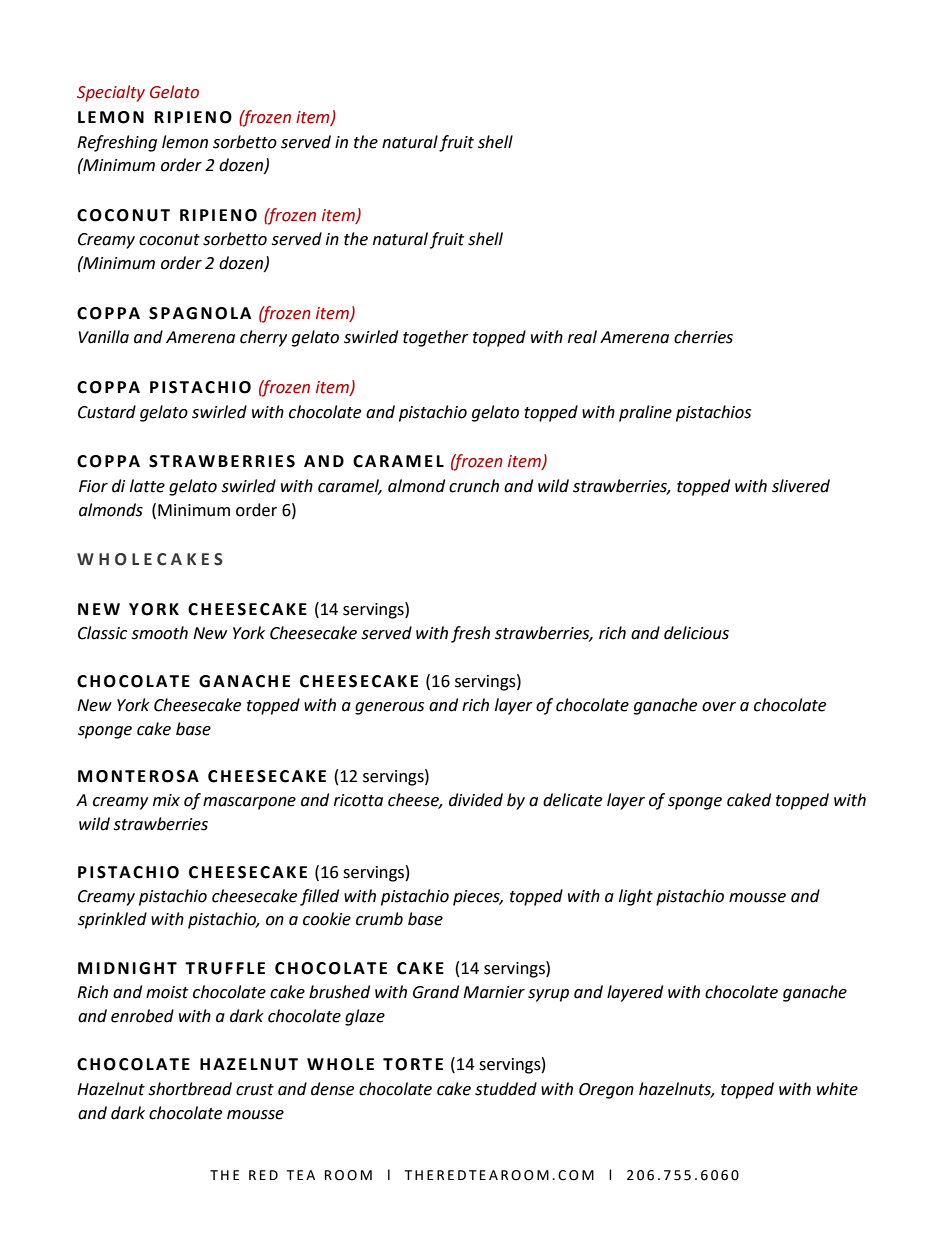 The height and width of the document is (1233, 952). I want to click on crunch, so click(474, 486).
